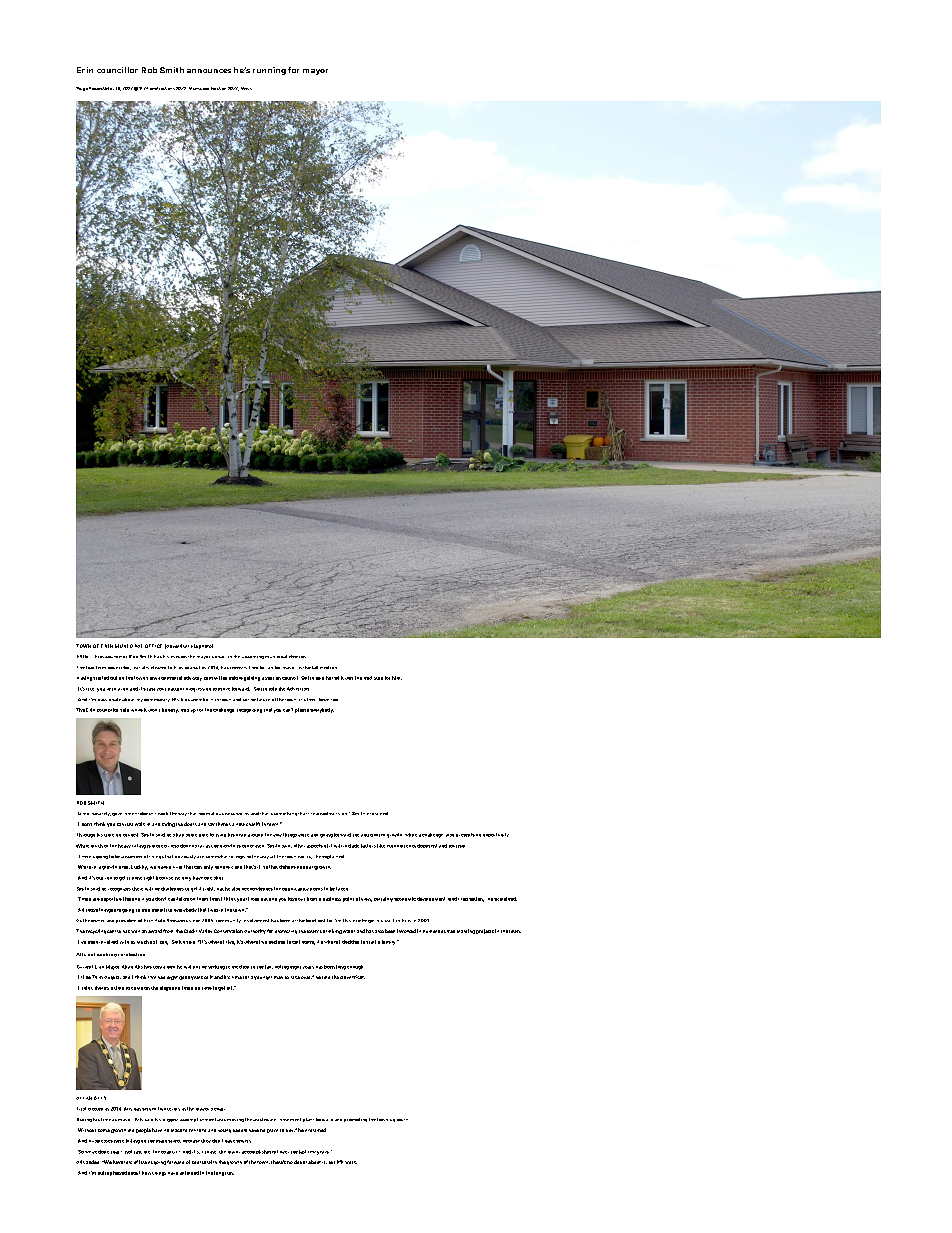 Image resolution: width=952 pixels, height=1233 pixels. I want to click on upcoming, so click(253, 657).
